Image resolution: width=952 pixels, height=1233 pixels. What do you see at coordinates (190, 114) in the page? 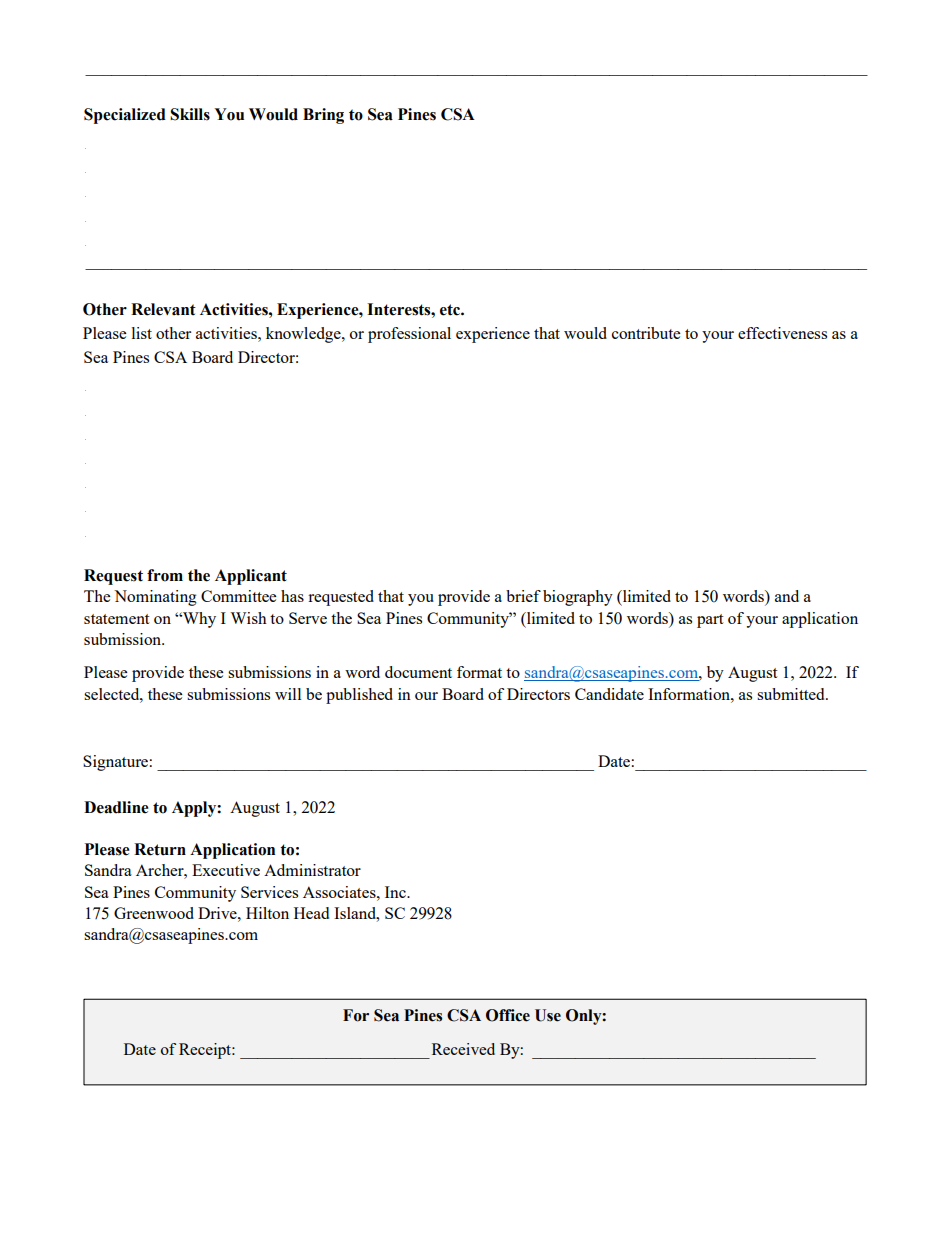
I see `Skills` at bounding box center [190, 114].
